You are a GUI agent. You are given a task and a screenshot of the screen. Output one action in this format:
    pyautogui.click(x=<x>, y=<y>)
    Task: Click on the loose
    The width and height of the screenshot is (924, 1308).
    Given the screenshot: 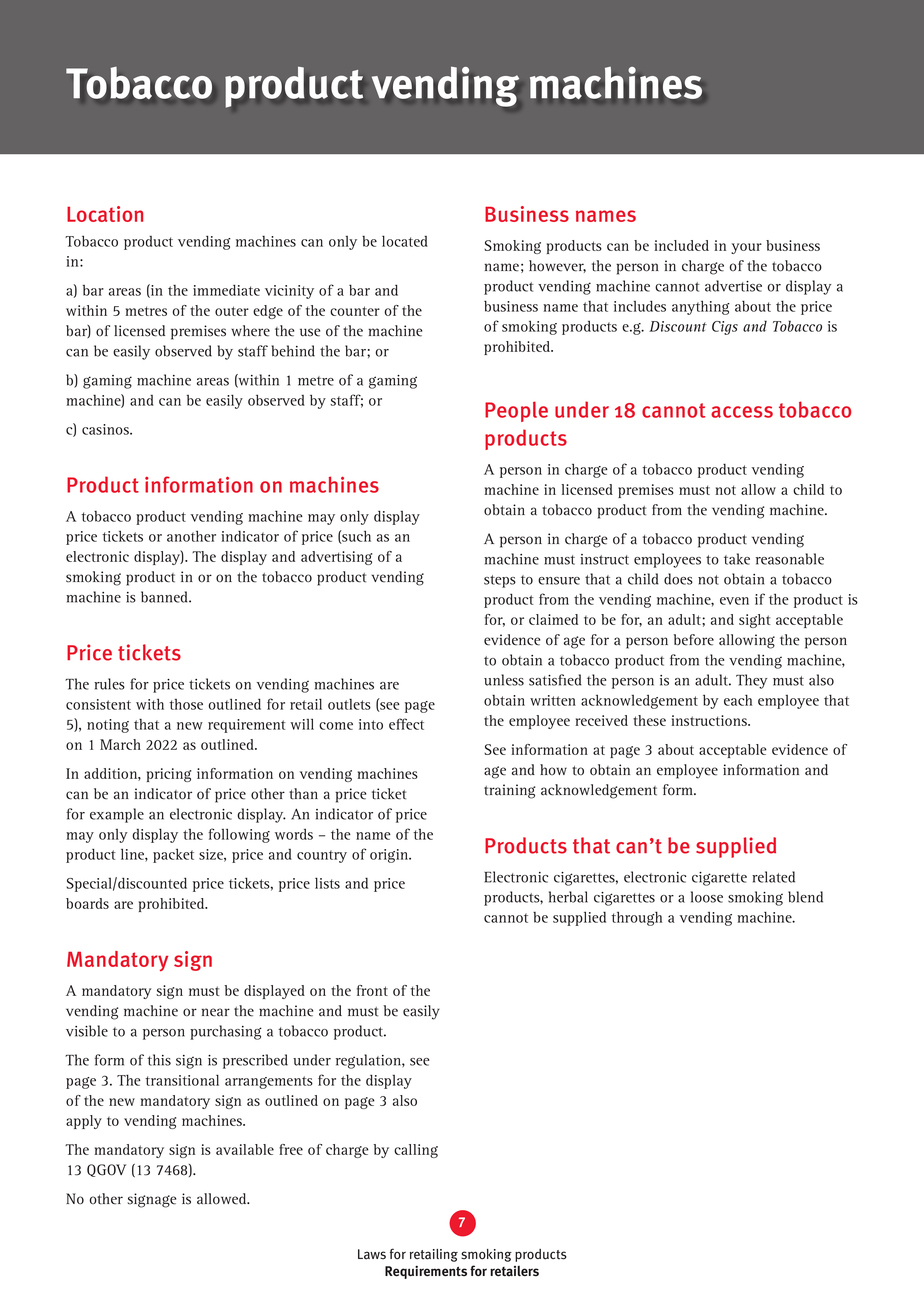 What is the action you would take?
    pyautogui.click(x=707, y=897)
